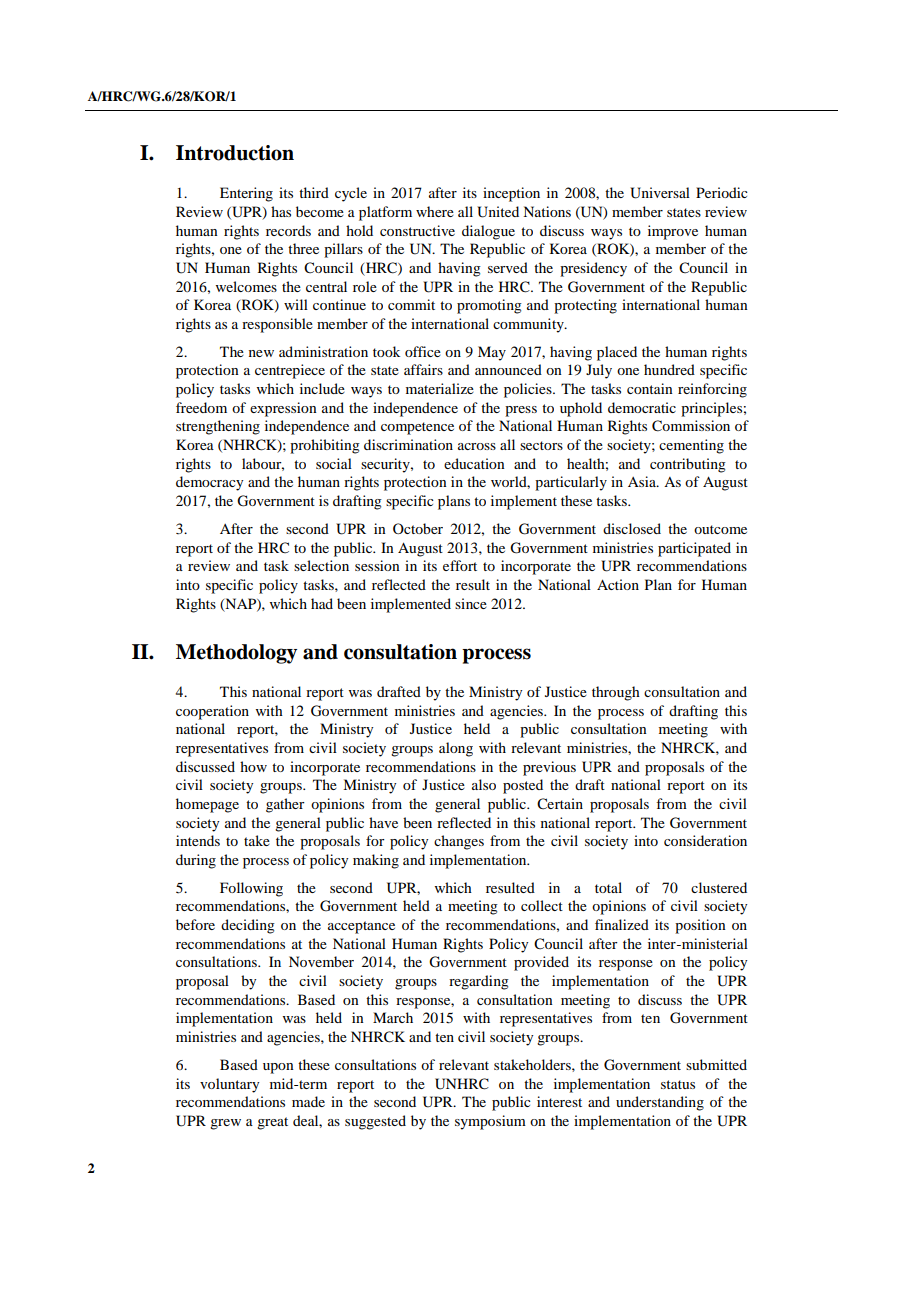 The height and width of the page is (1308, 924). I want to click on since, so click(471, 603).
